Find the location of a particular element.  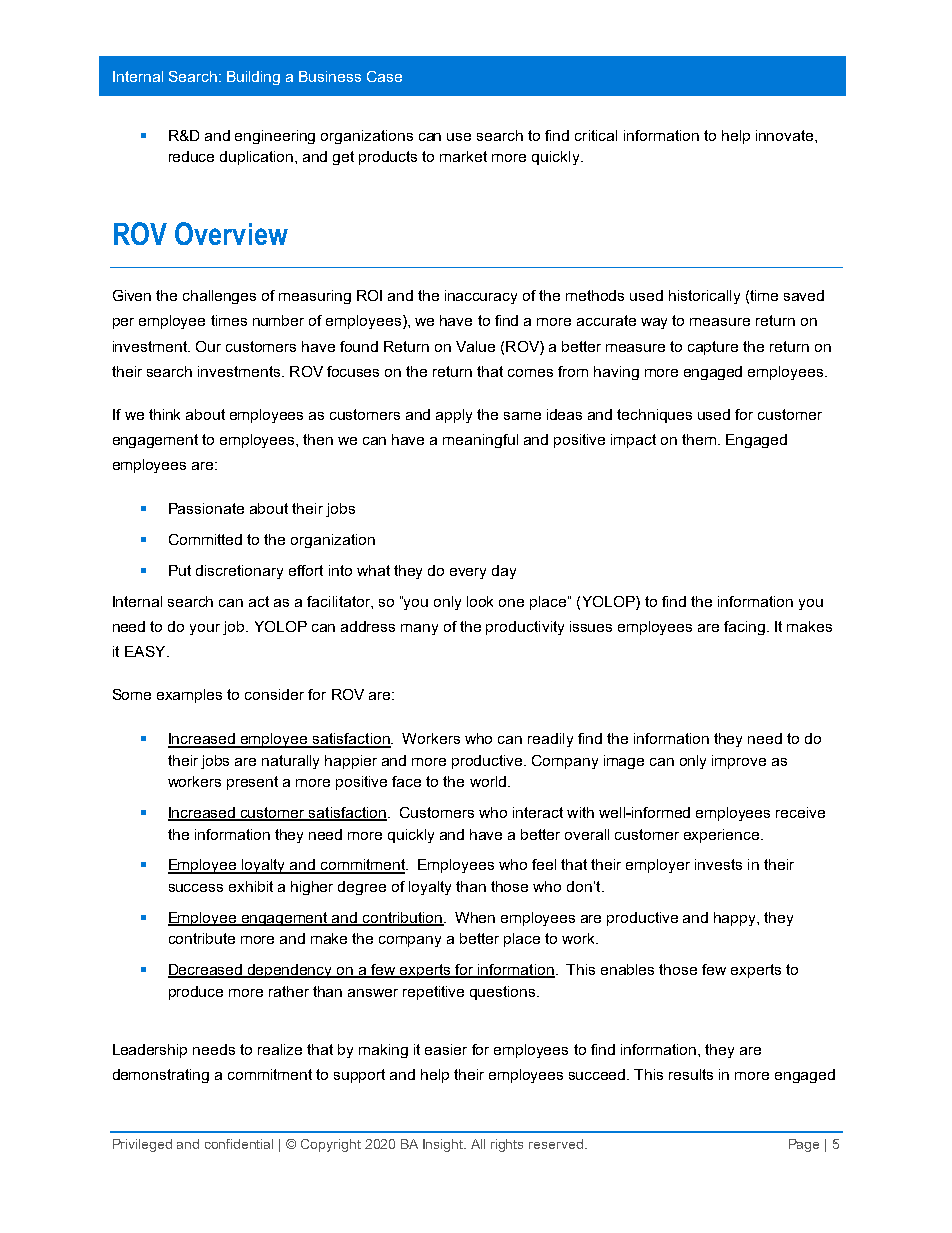

confidential is located at coordinates (239, 1144).
